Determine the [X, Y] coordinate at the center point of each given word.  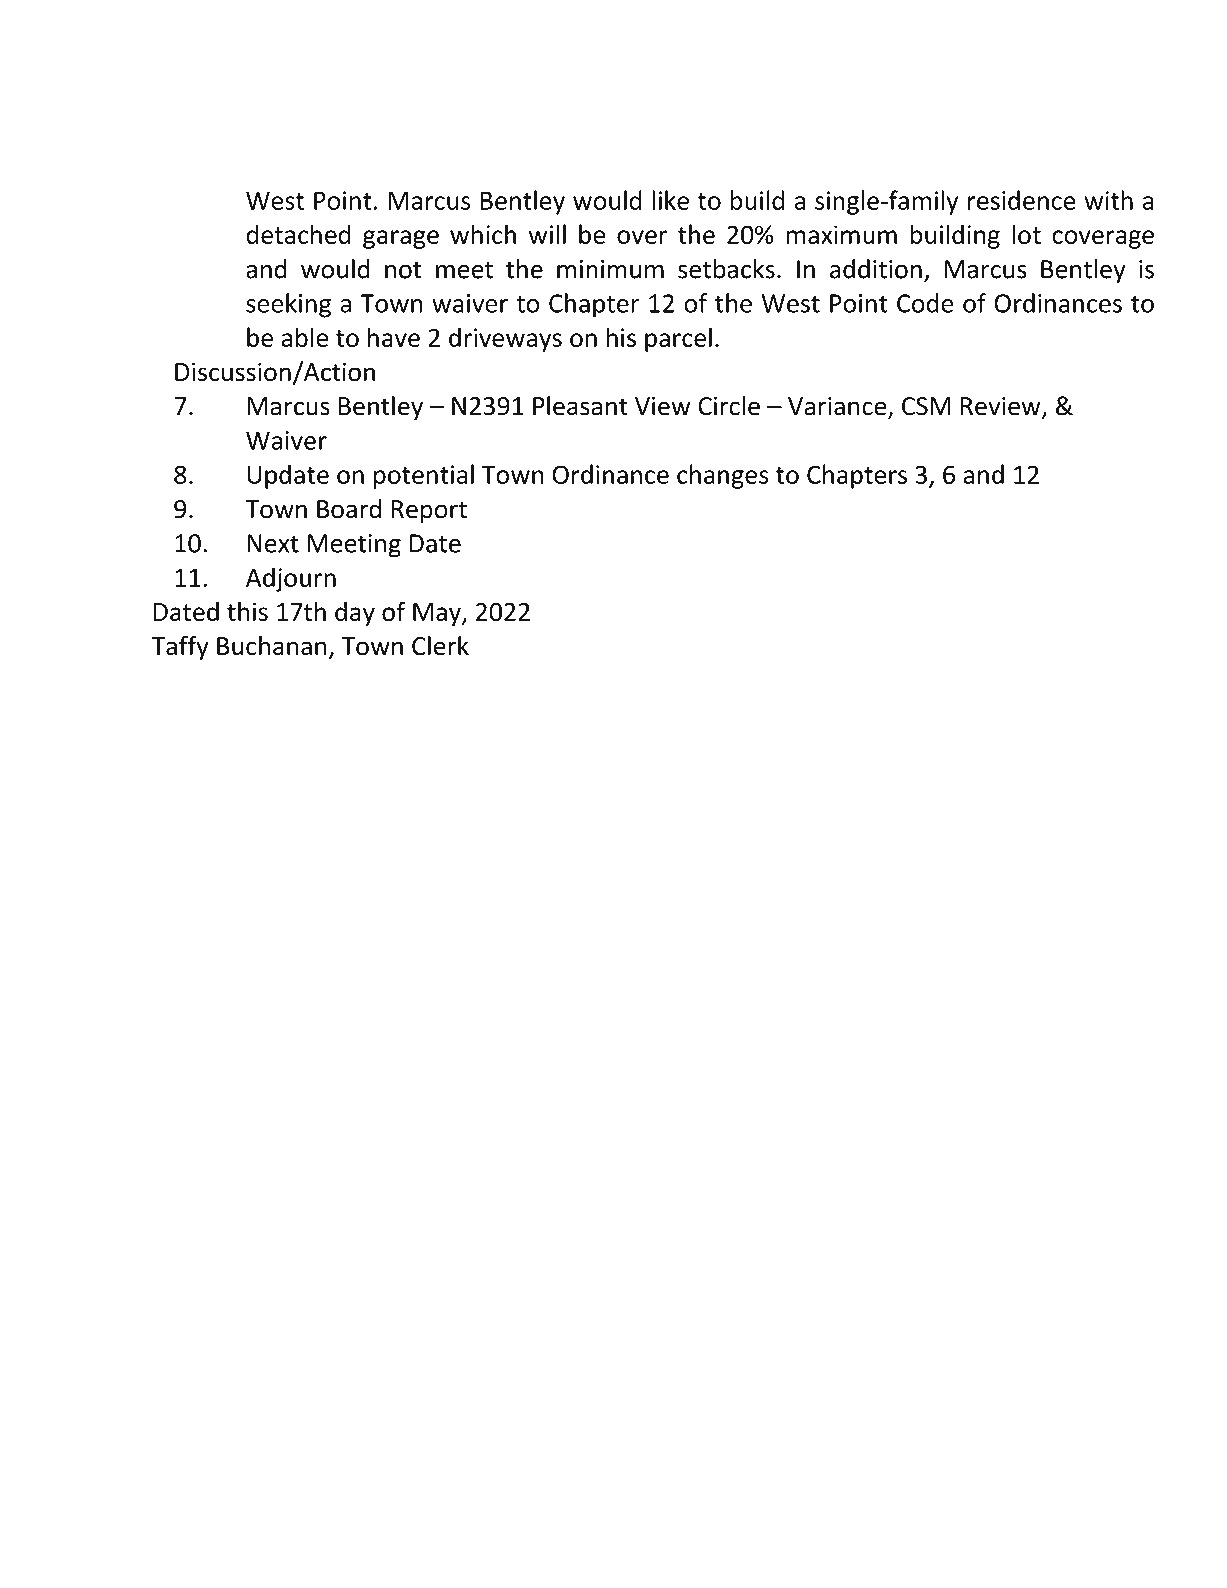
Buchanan [272, 645]
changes [722, 476]
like [670, 200]
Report [429, 511]
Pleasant [580, 406]
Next [273, 543]
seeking [288, 305]
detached [298, 234]
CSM [926, 406]
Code [925, 303]
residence [1022, 200]
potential [424, 476]
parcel [678, 339]
